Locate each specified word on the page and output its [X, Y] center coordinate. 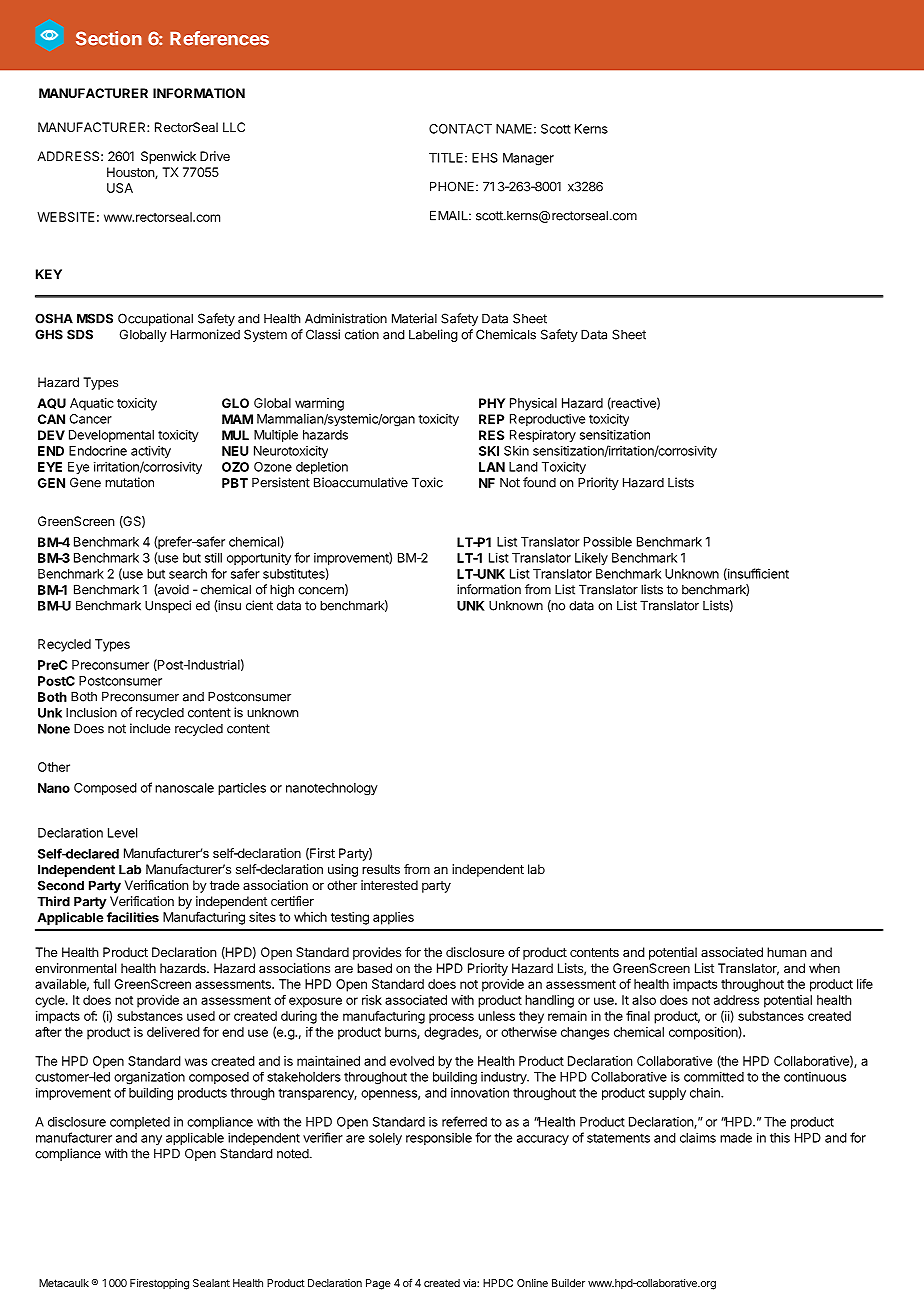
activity [151, 451]
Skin [516, 451]
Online [532, 1283]
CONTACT [460, 129]
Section [109, 38]
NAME [514, 129]
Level [122, 833]
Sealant [211, 1283]
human [786, 952]
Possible [608, 542]
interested [389, 885]
